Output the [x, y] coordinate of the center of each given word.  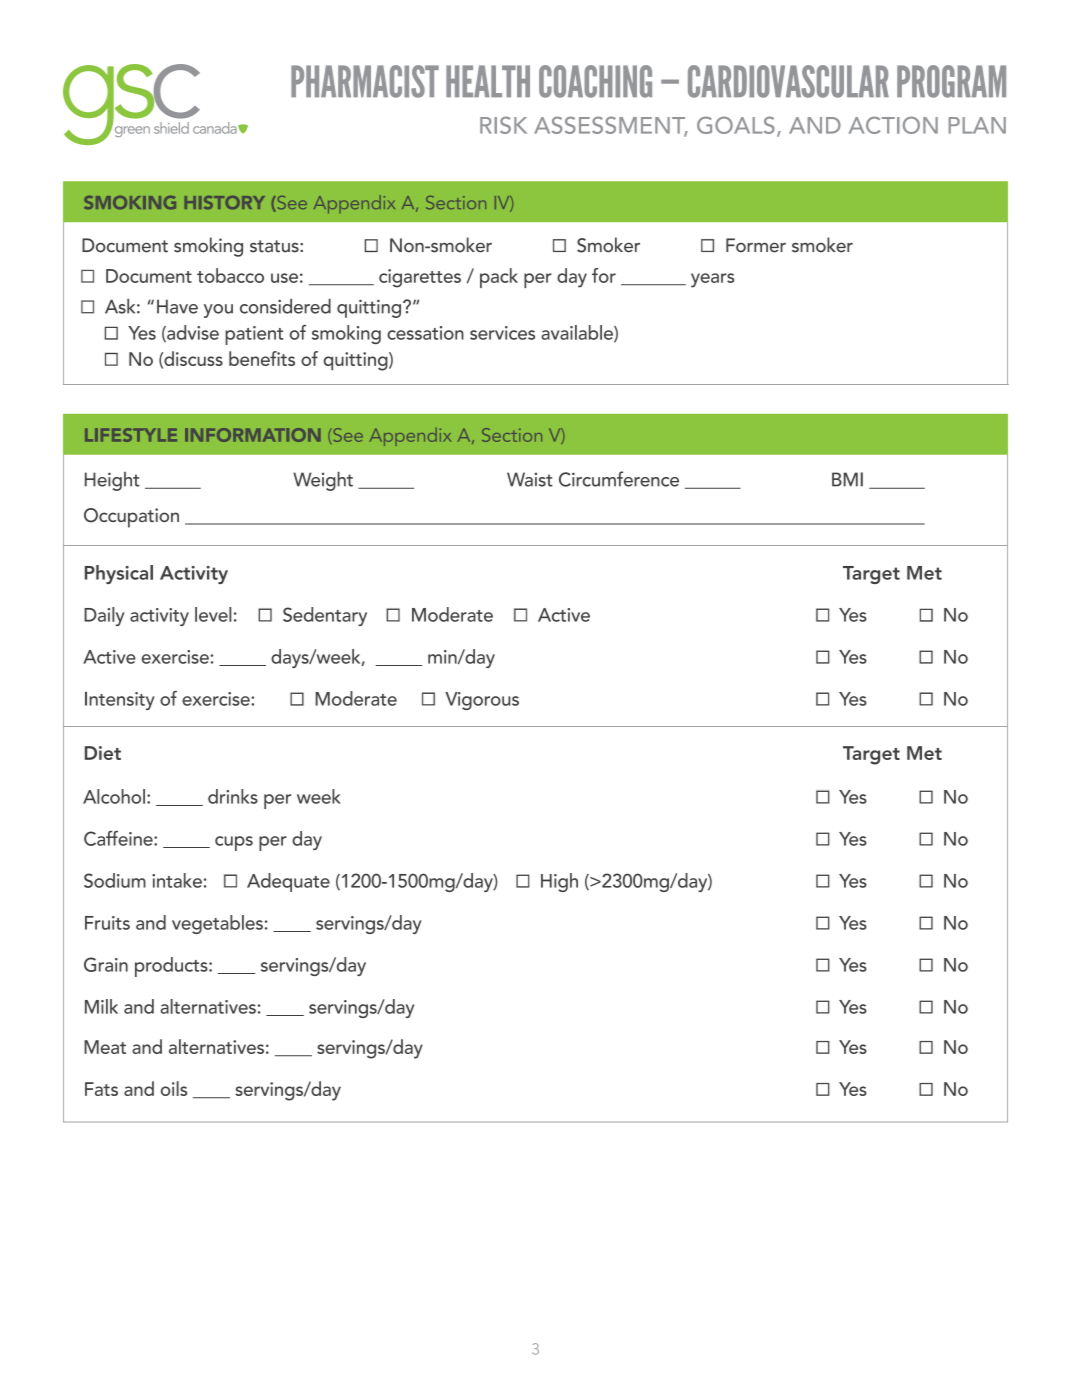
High [559, 882]
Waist [530, 479]
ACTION [893, 125]
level [213, 614]
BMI [847, 479]
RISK [503, 125]
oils [174, 1088]
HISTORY [225, 202]
